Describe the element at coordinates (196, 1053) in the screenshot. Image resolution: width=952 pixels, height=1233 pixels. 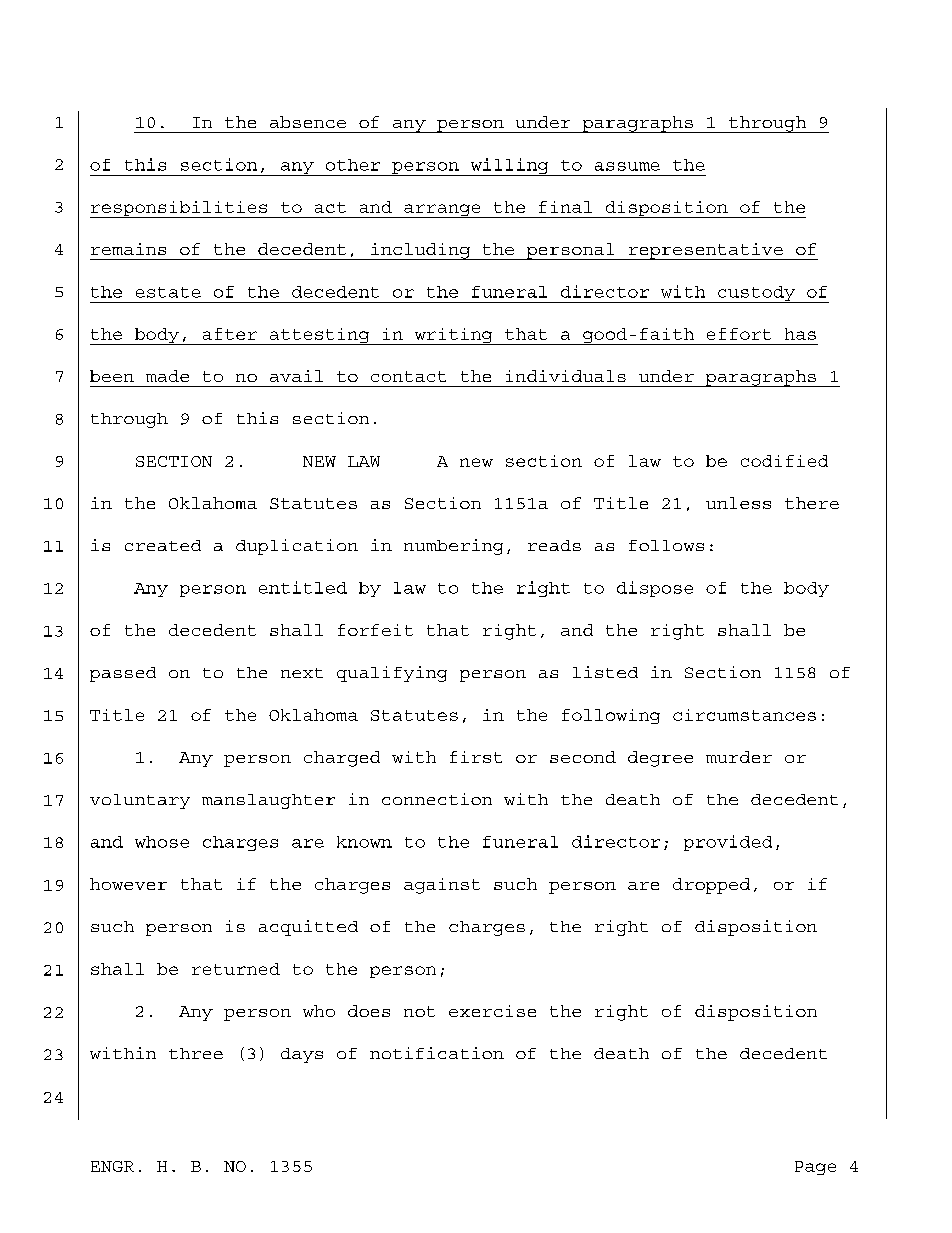
I see `three` at that location.
